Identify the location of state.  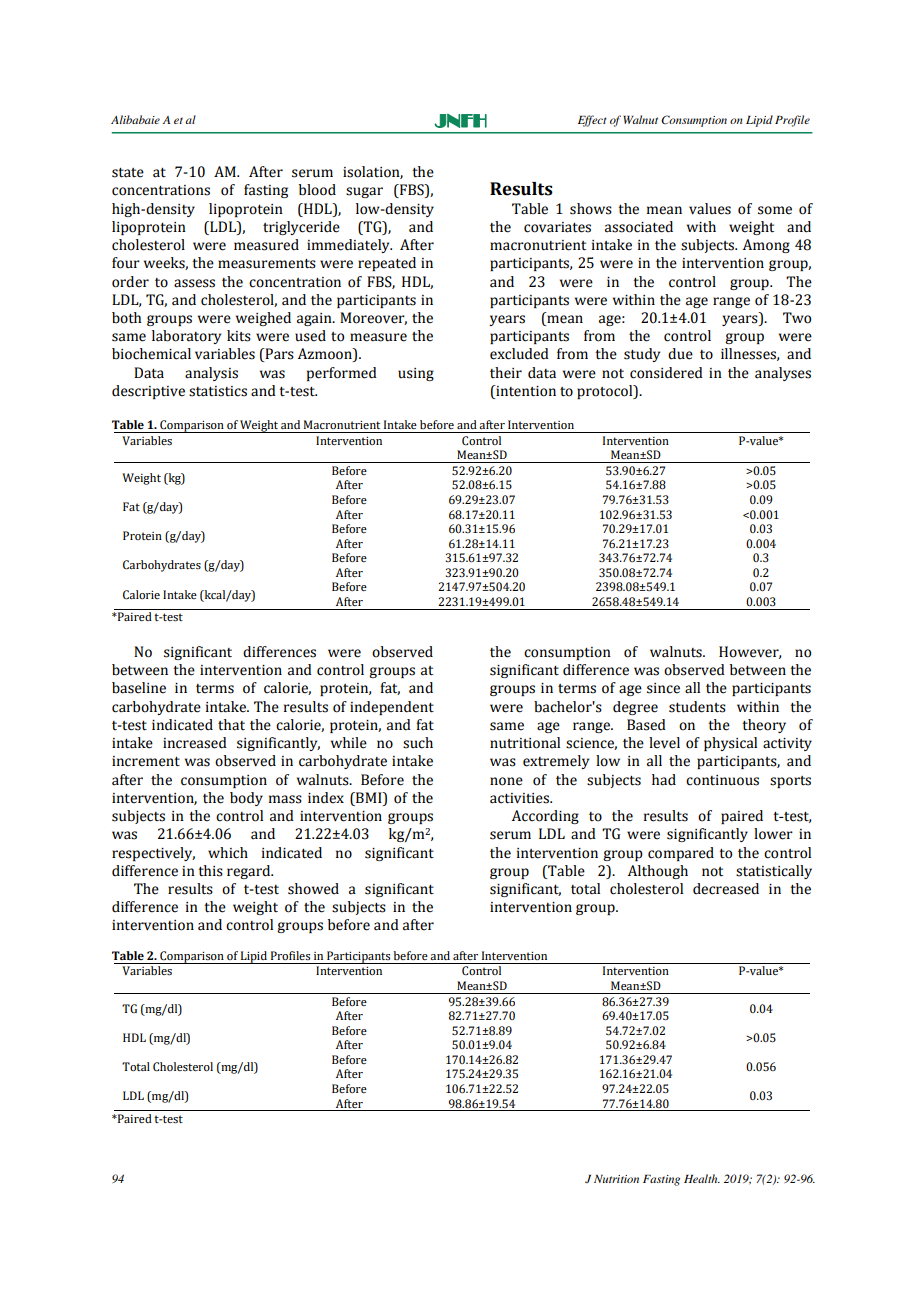
(128, 173).
